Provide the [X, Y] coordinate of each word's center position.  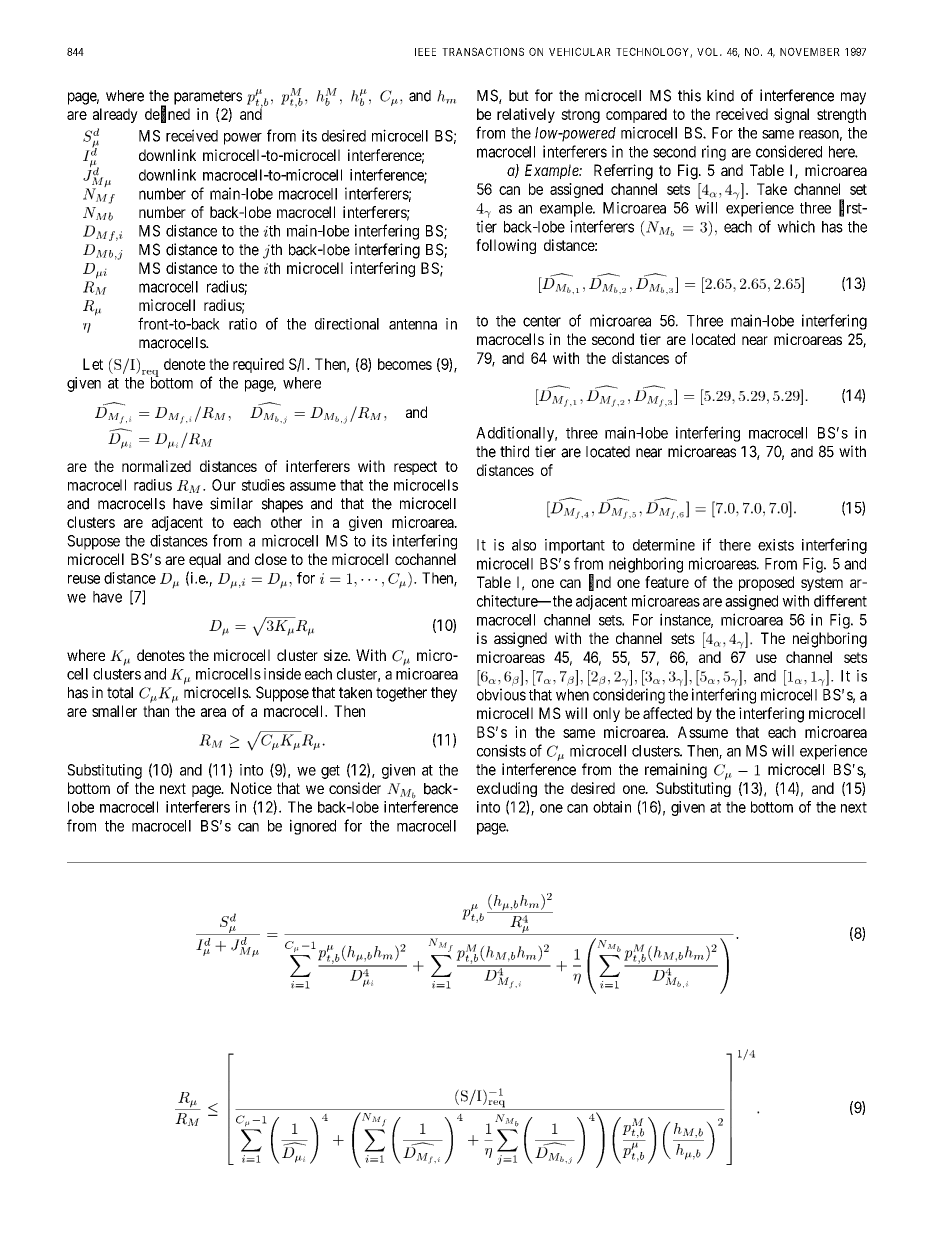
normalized [156, 466]
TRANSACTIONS [483, 51]
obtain [612, 807]
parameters [208, 97]
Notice [251, 788]
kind [720, 95]
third [514, 451]
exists [776, 545]
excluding [507, 789]
